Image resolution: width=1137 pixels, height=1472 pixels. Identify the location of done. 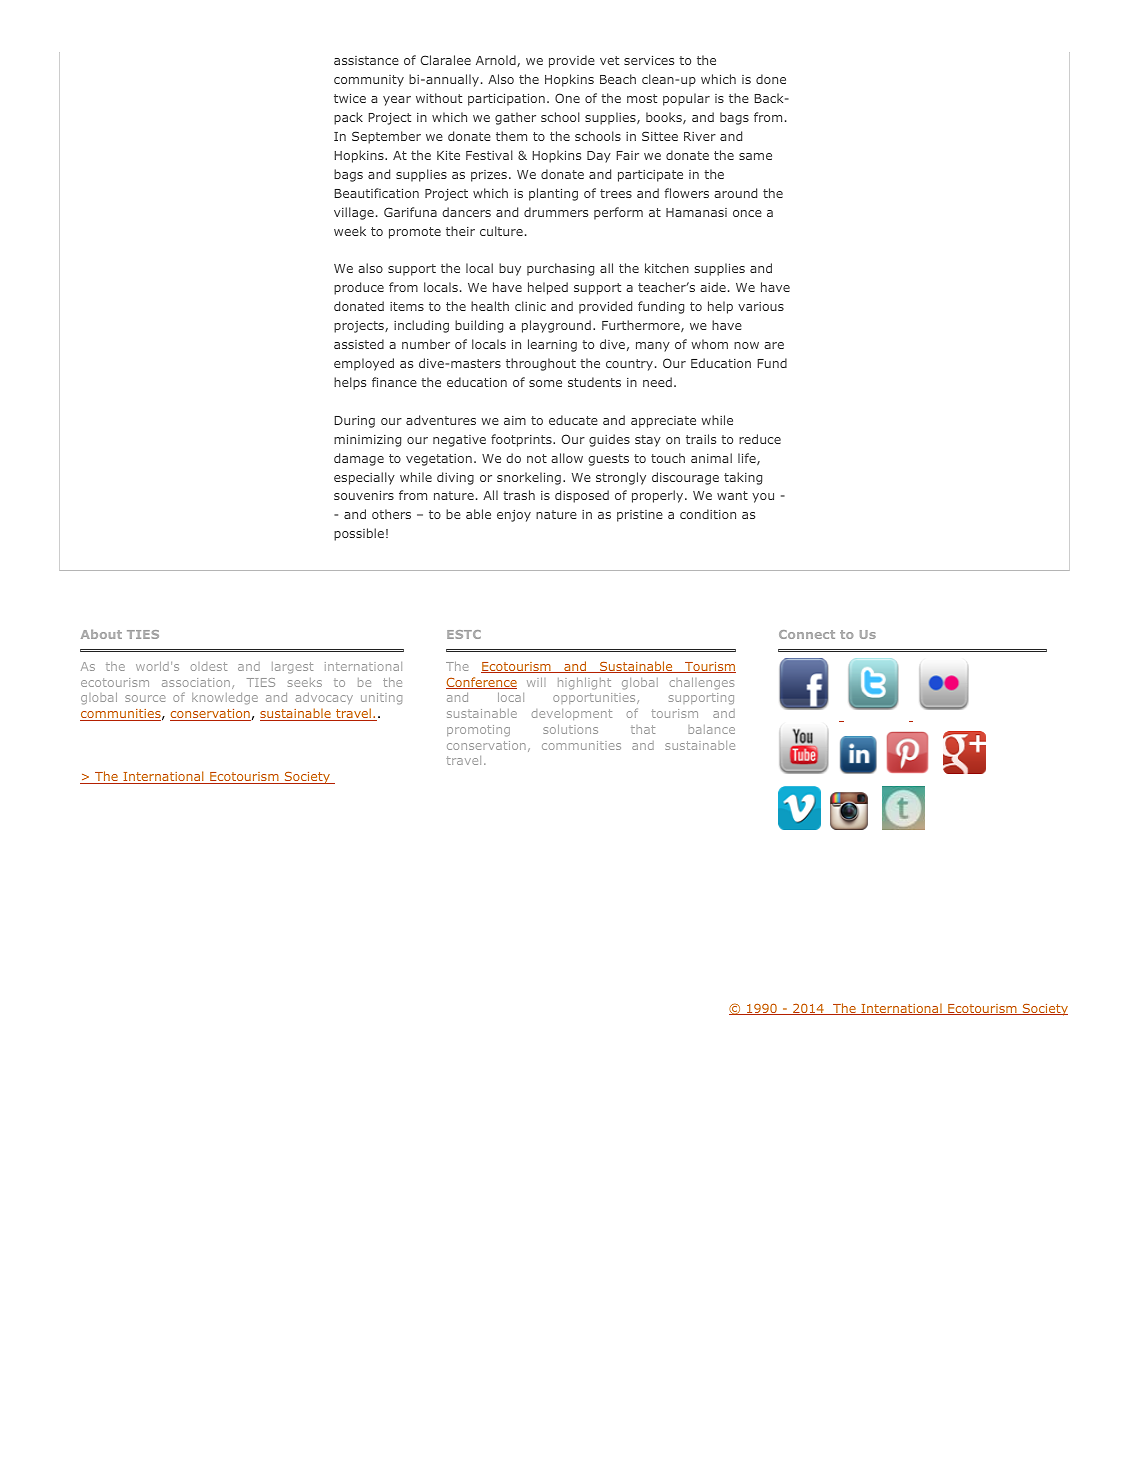
(771, 79).
